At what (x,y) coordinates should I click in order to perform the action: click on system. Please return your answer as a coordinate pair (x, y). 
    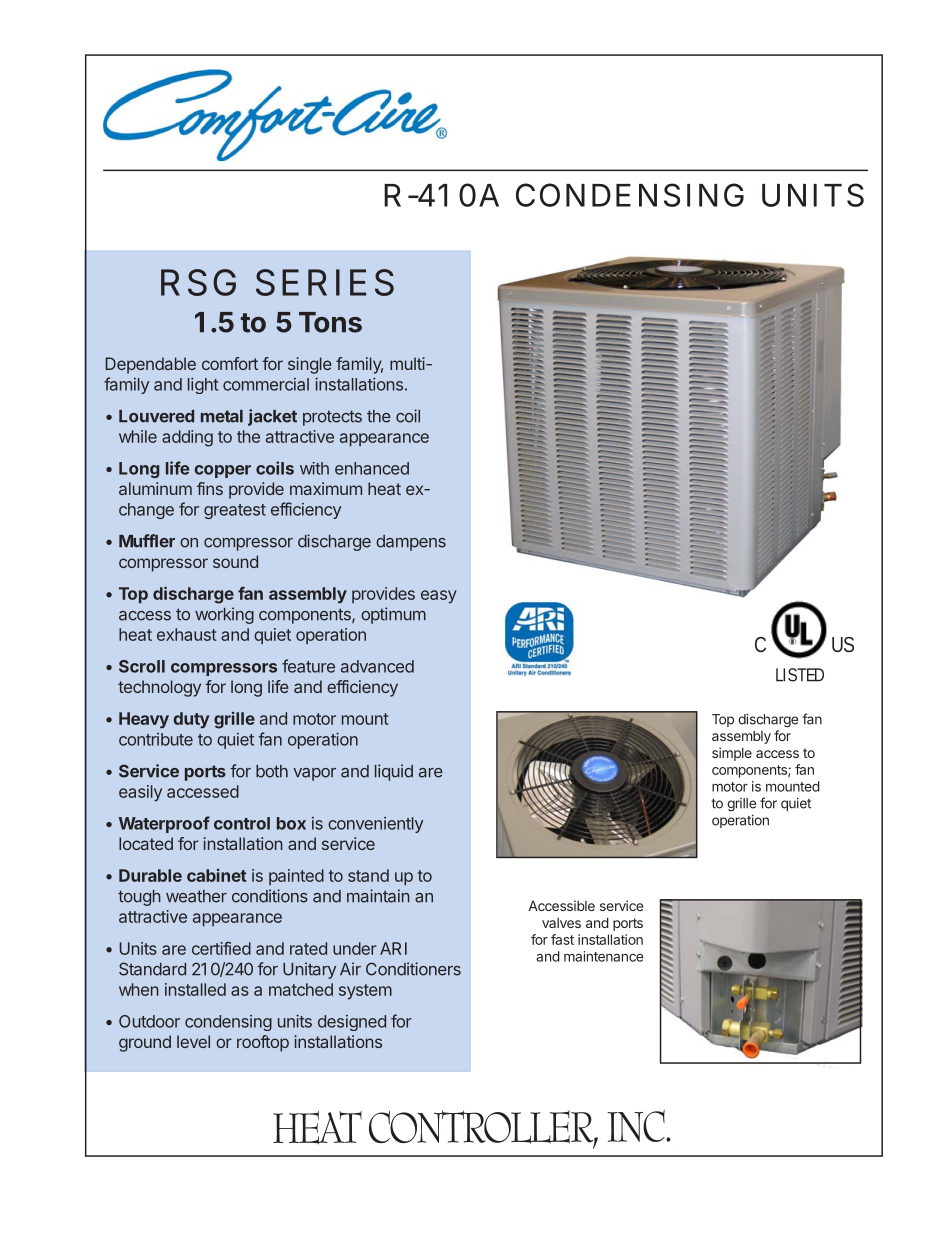
    Looking at the image, I should click on (365, 992).
